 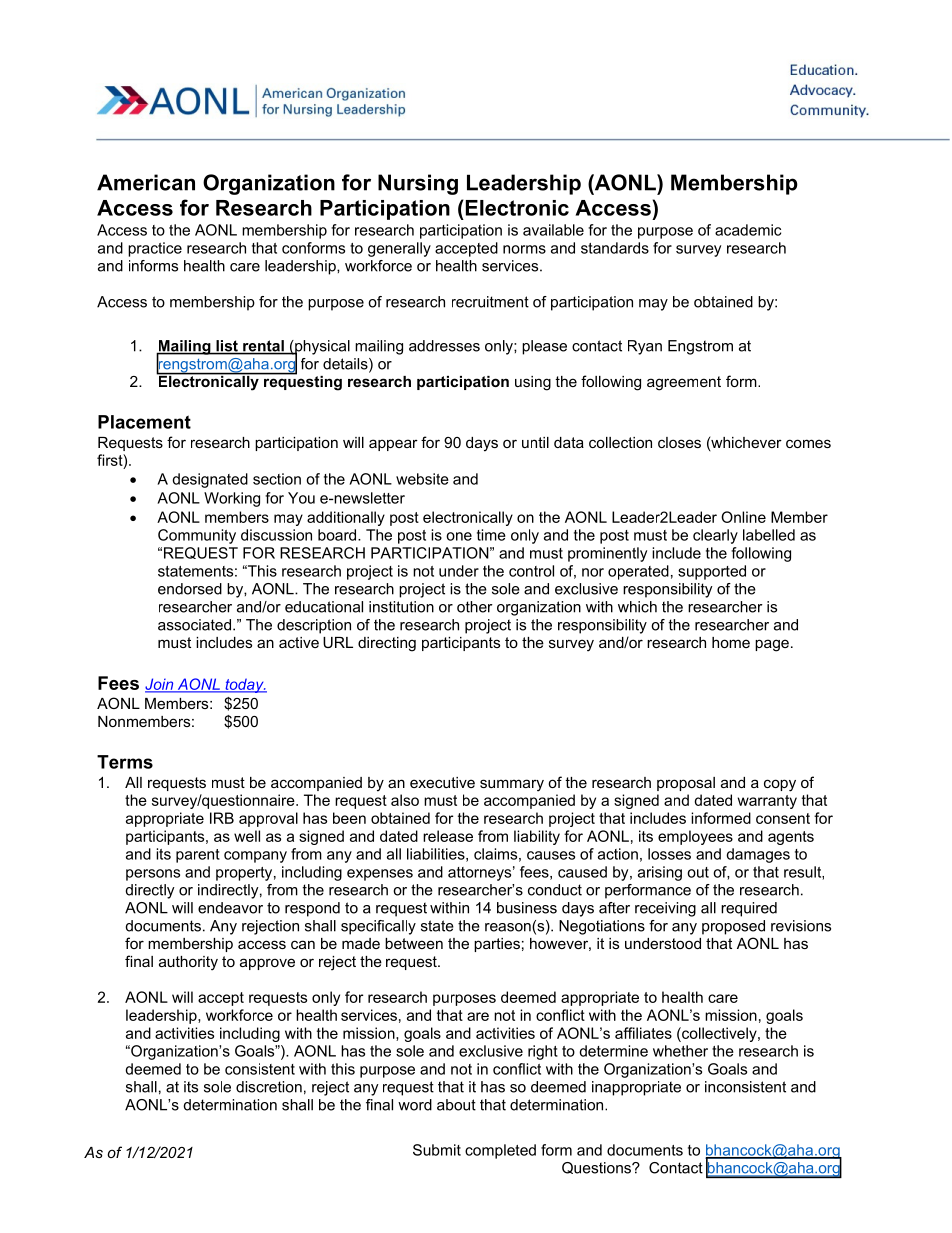 What do you see at coordinates (748, 230) in the image?
I see `academic` at bounding box center [748, 230].
